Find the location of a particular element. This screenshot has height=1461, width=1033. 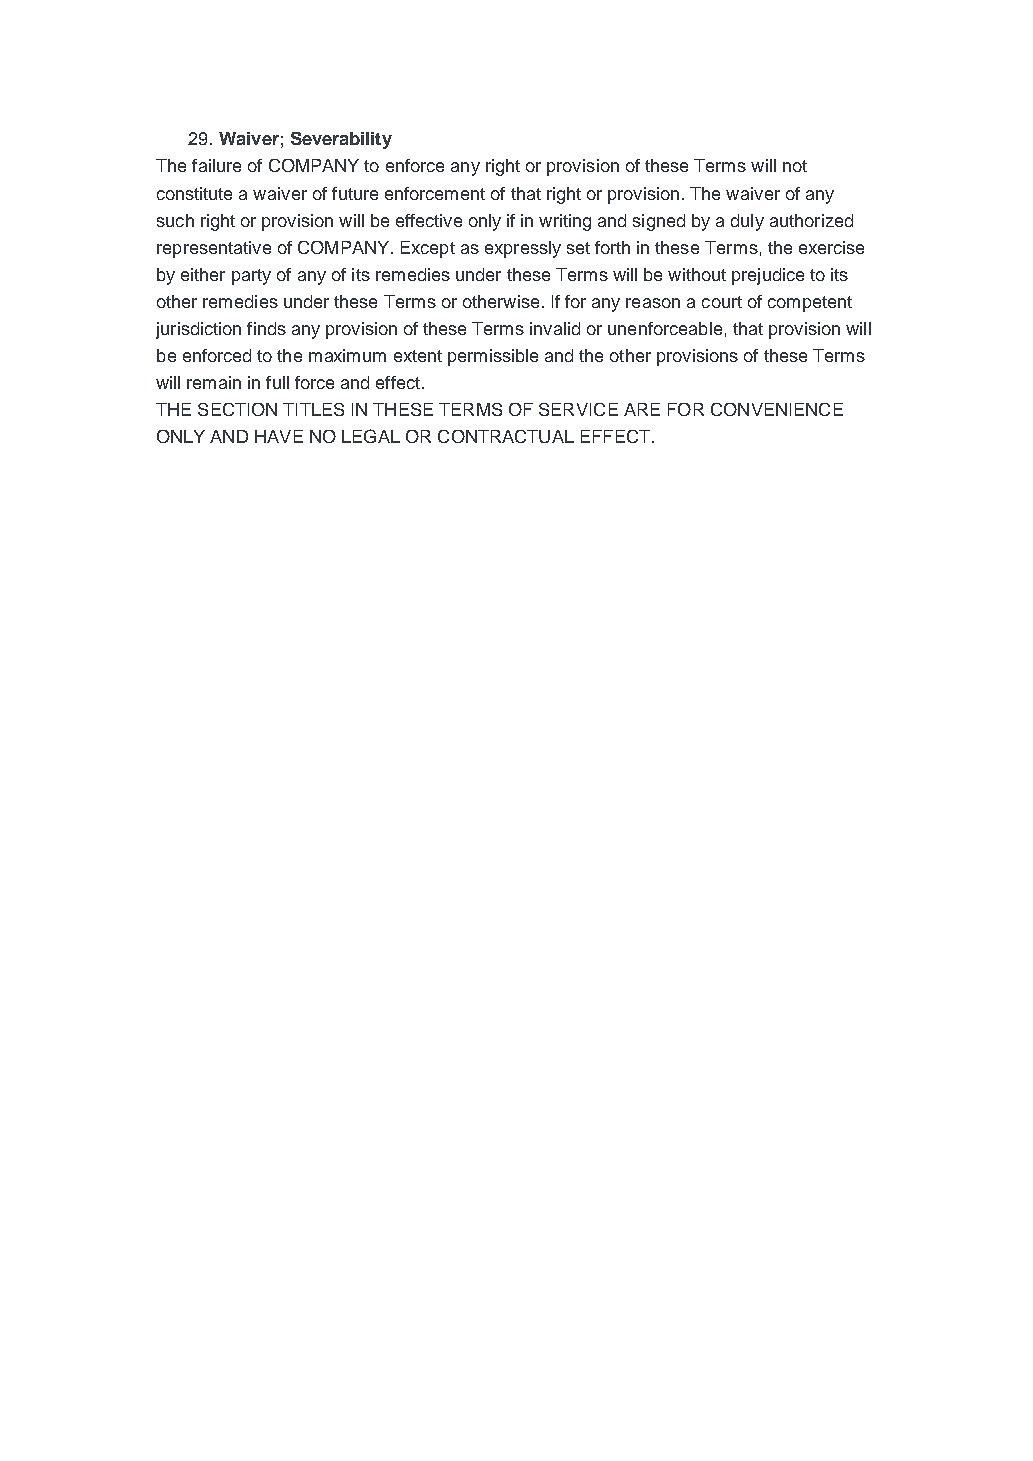

Severability is located at coordinates (341, 140).
